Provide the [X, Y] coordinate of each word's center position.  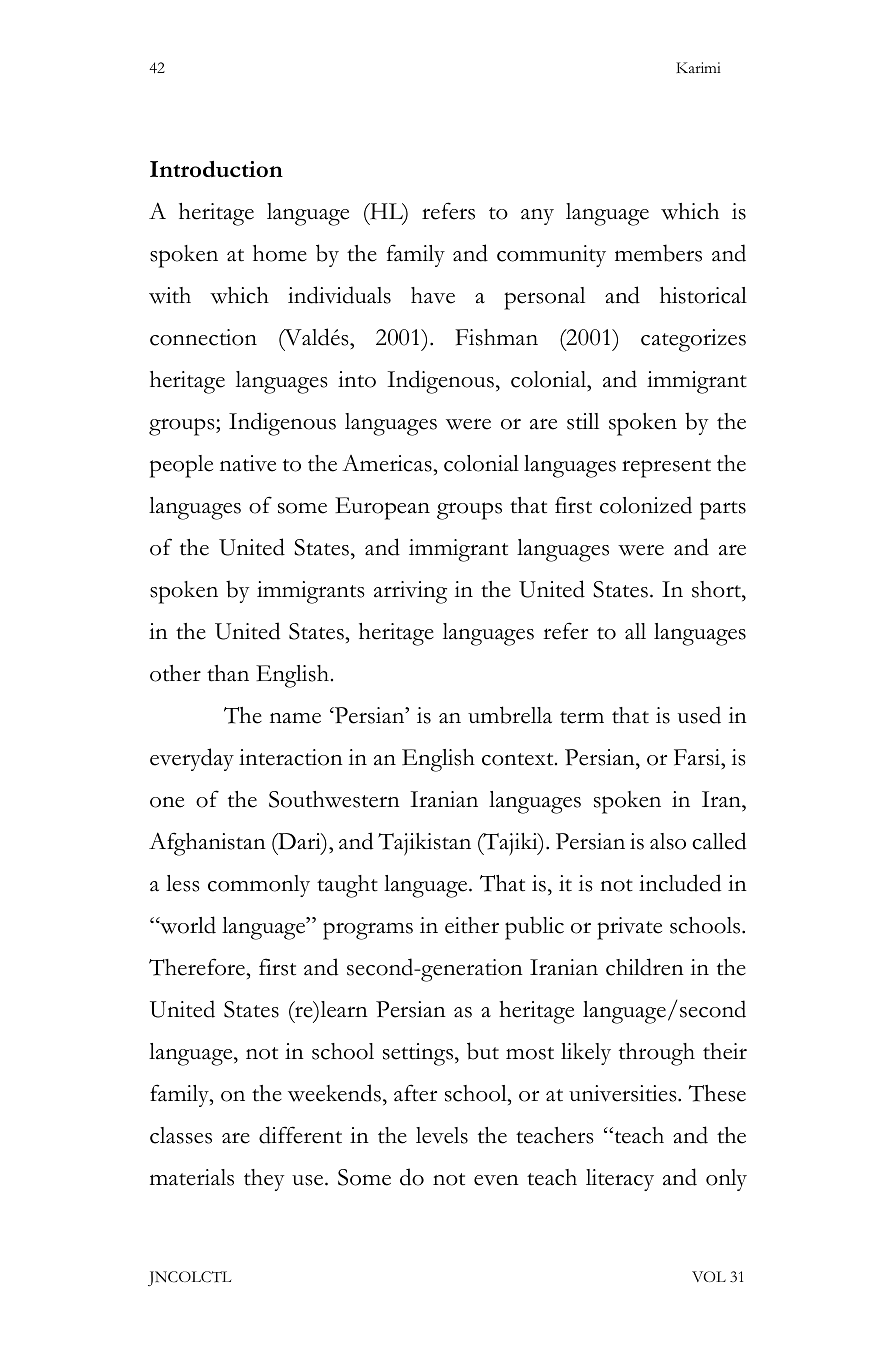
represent [666, 468]
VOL [709, 1276]
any [537, 217]
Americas [388, 463]
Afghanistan [207, 844]
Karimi [698, 67]
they [264, 1180]
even [496, 1180]
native [248, 463]
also [668, 841]
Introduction [216, 169]
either [472, 925]
